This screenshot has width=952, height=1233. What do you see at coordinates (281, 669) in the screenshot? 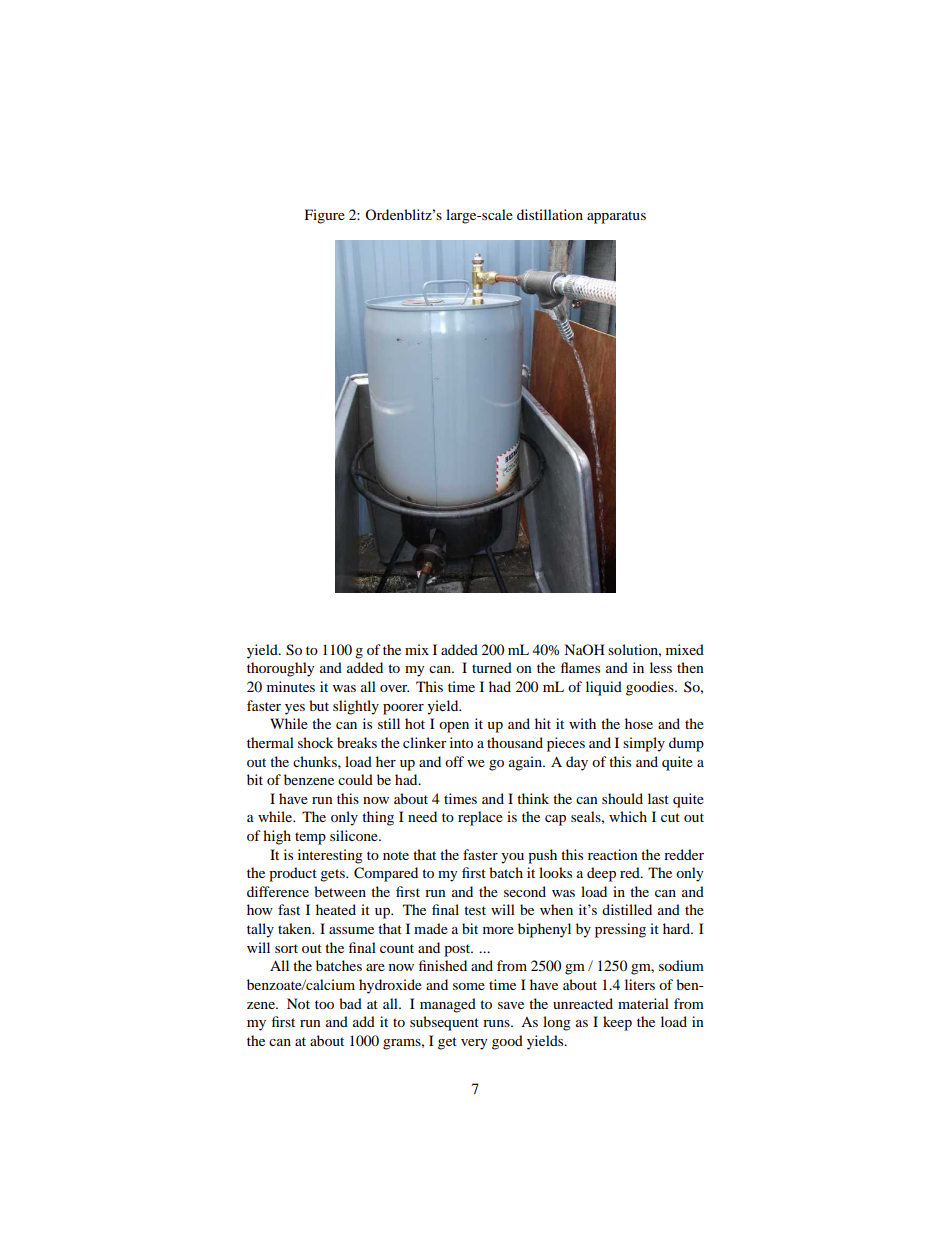
I see `thoroughly` at bounding box center [281, 669].
